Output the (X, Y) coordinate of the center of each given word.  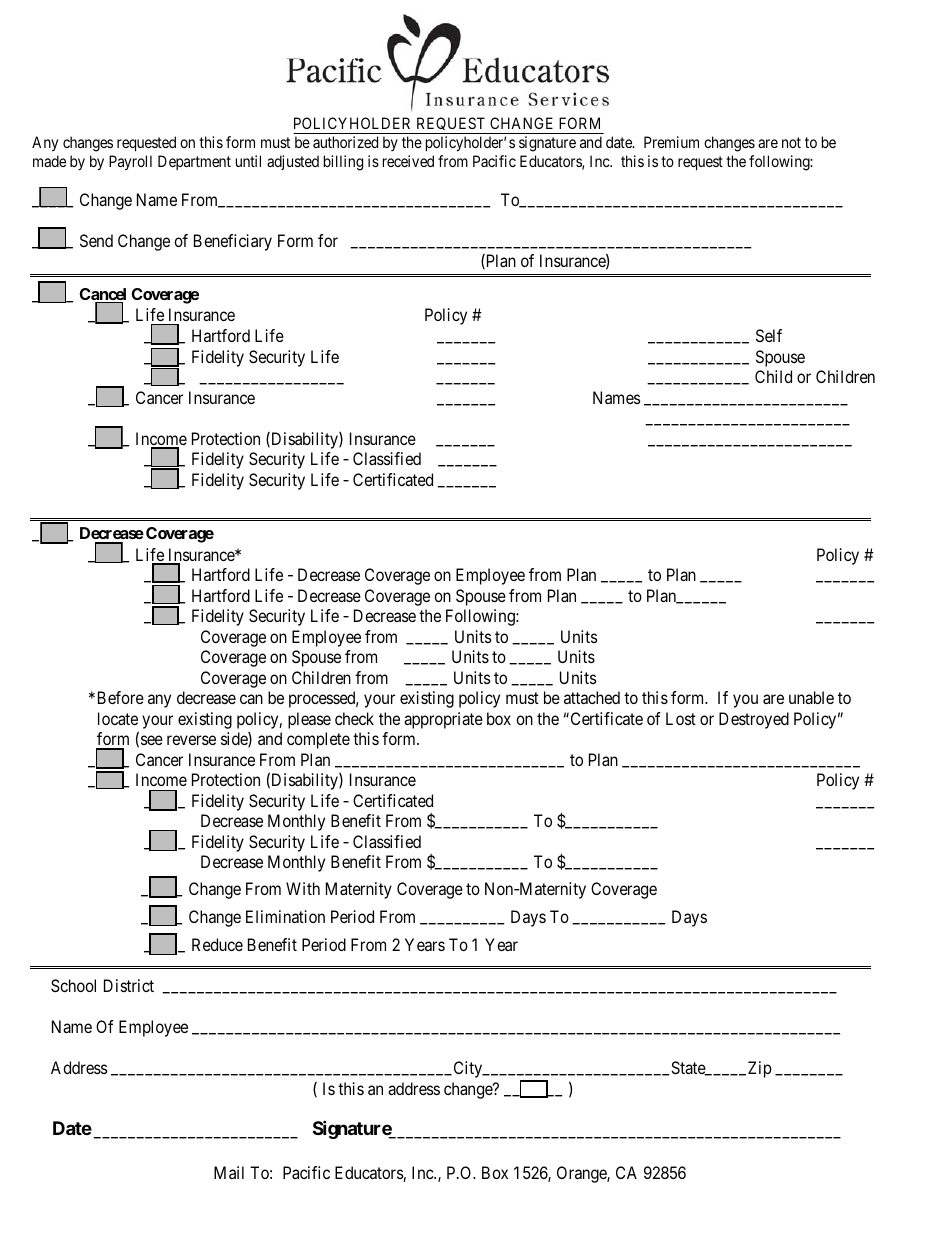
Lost (681, 718)
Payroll (130, 163)
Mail (229, 1172)
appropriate (443, 720)
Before (119, 697)
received (408, 161)
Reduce (217, 944)
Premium (671, 142)
